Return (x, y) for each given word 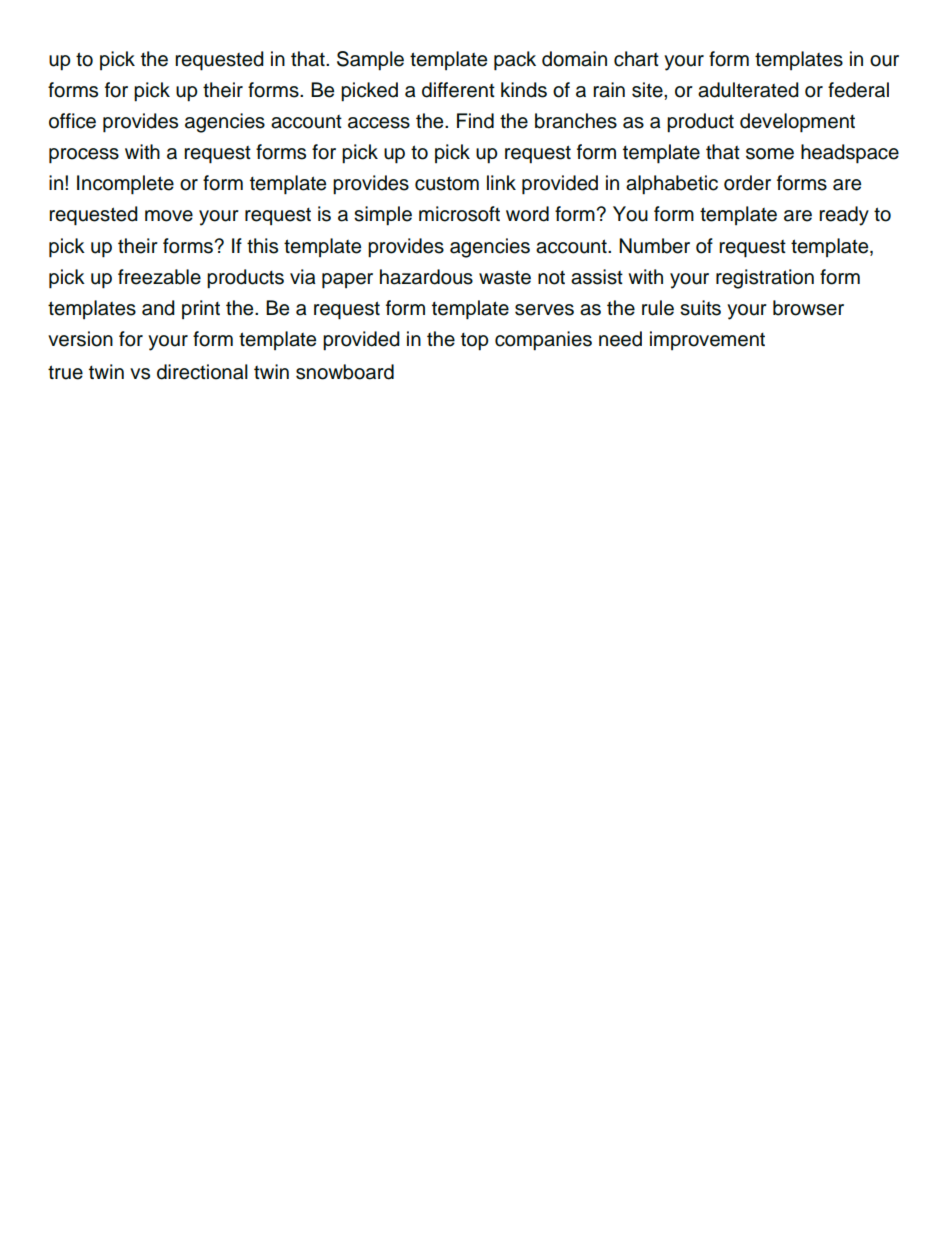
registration (765, 279)
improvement (707, 340)
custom (447, 183)
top (475, 342)
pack (515, 61)
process (84, 156)
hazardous (426, 277)
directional (202, 372)
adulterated (748, 90)
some (770, 154)
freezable (159, 277)
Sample (370, 61)
